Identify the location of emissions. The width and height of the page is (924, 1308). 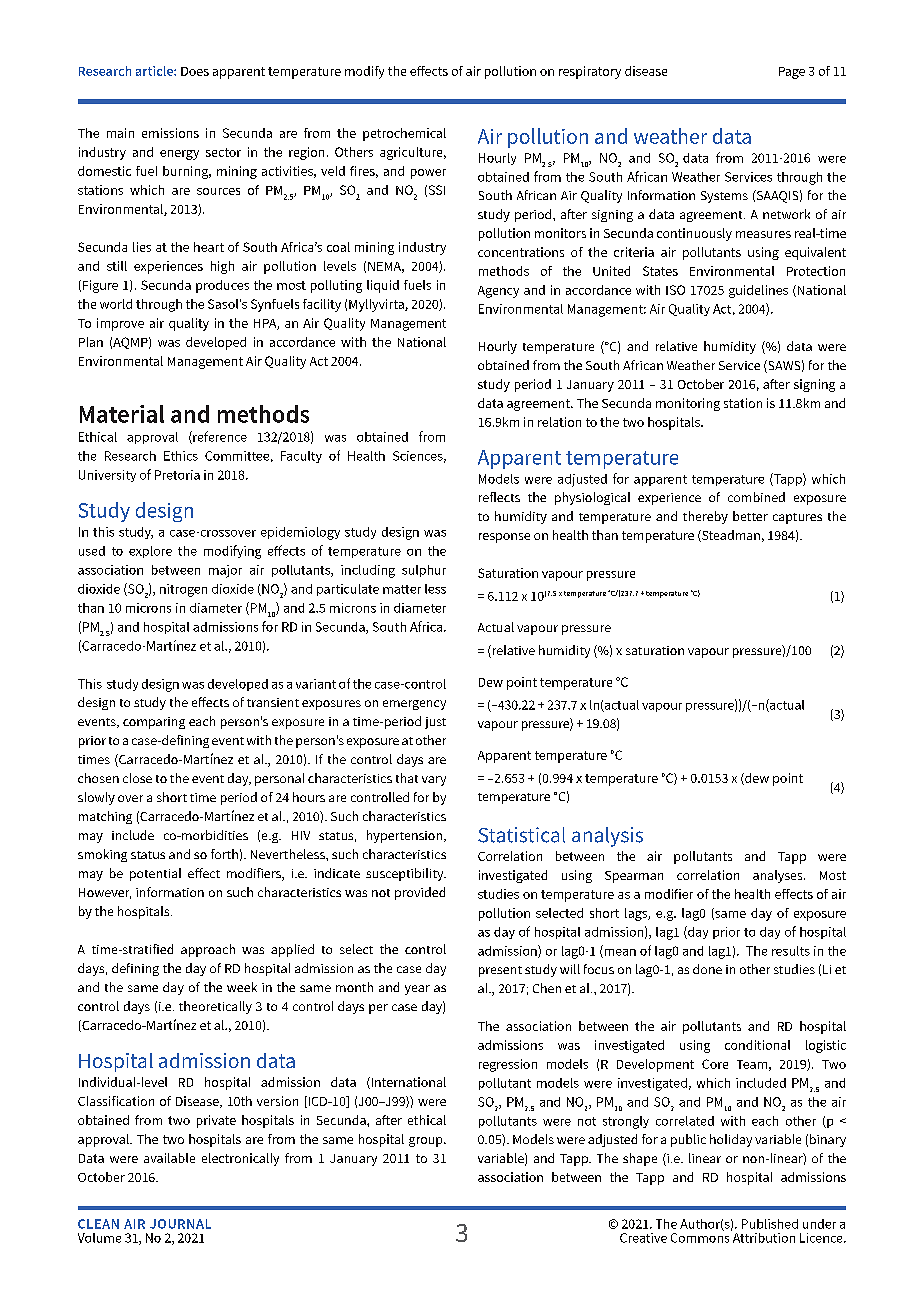
(170, 133).
